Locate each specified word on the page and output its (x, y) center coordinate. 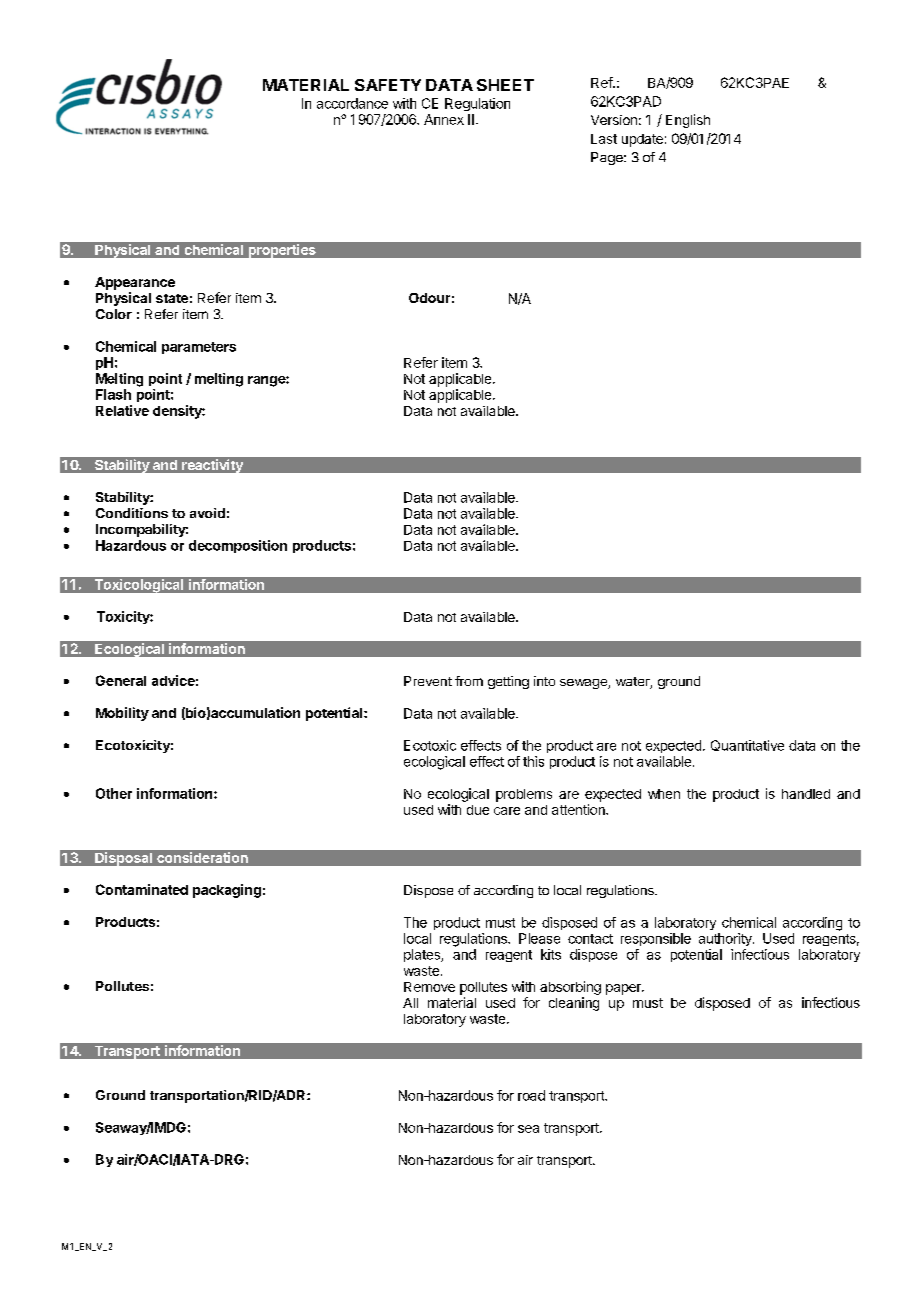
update (642, 140)
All (410, 1003)
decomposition (238, 546)
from (469, 681)
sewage (584, 684)
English (688, 121)
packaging (227, 891)
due (478, 810)
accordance (352, 103)
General (121, 680)
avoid (207, 513)
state (172, 298)
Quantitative (747, 745)
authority (726, 939)
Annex (444, 119)
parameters (199, 348)
